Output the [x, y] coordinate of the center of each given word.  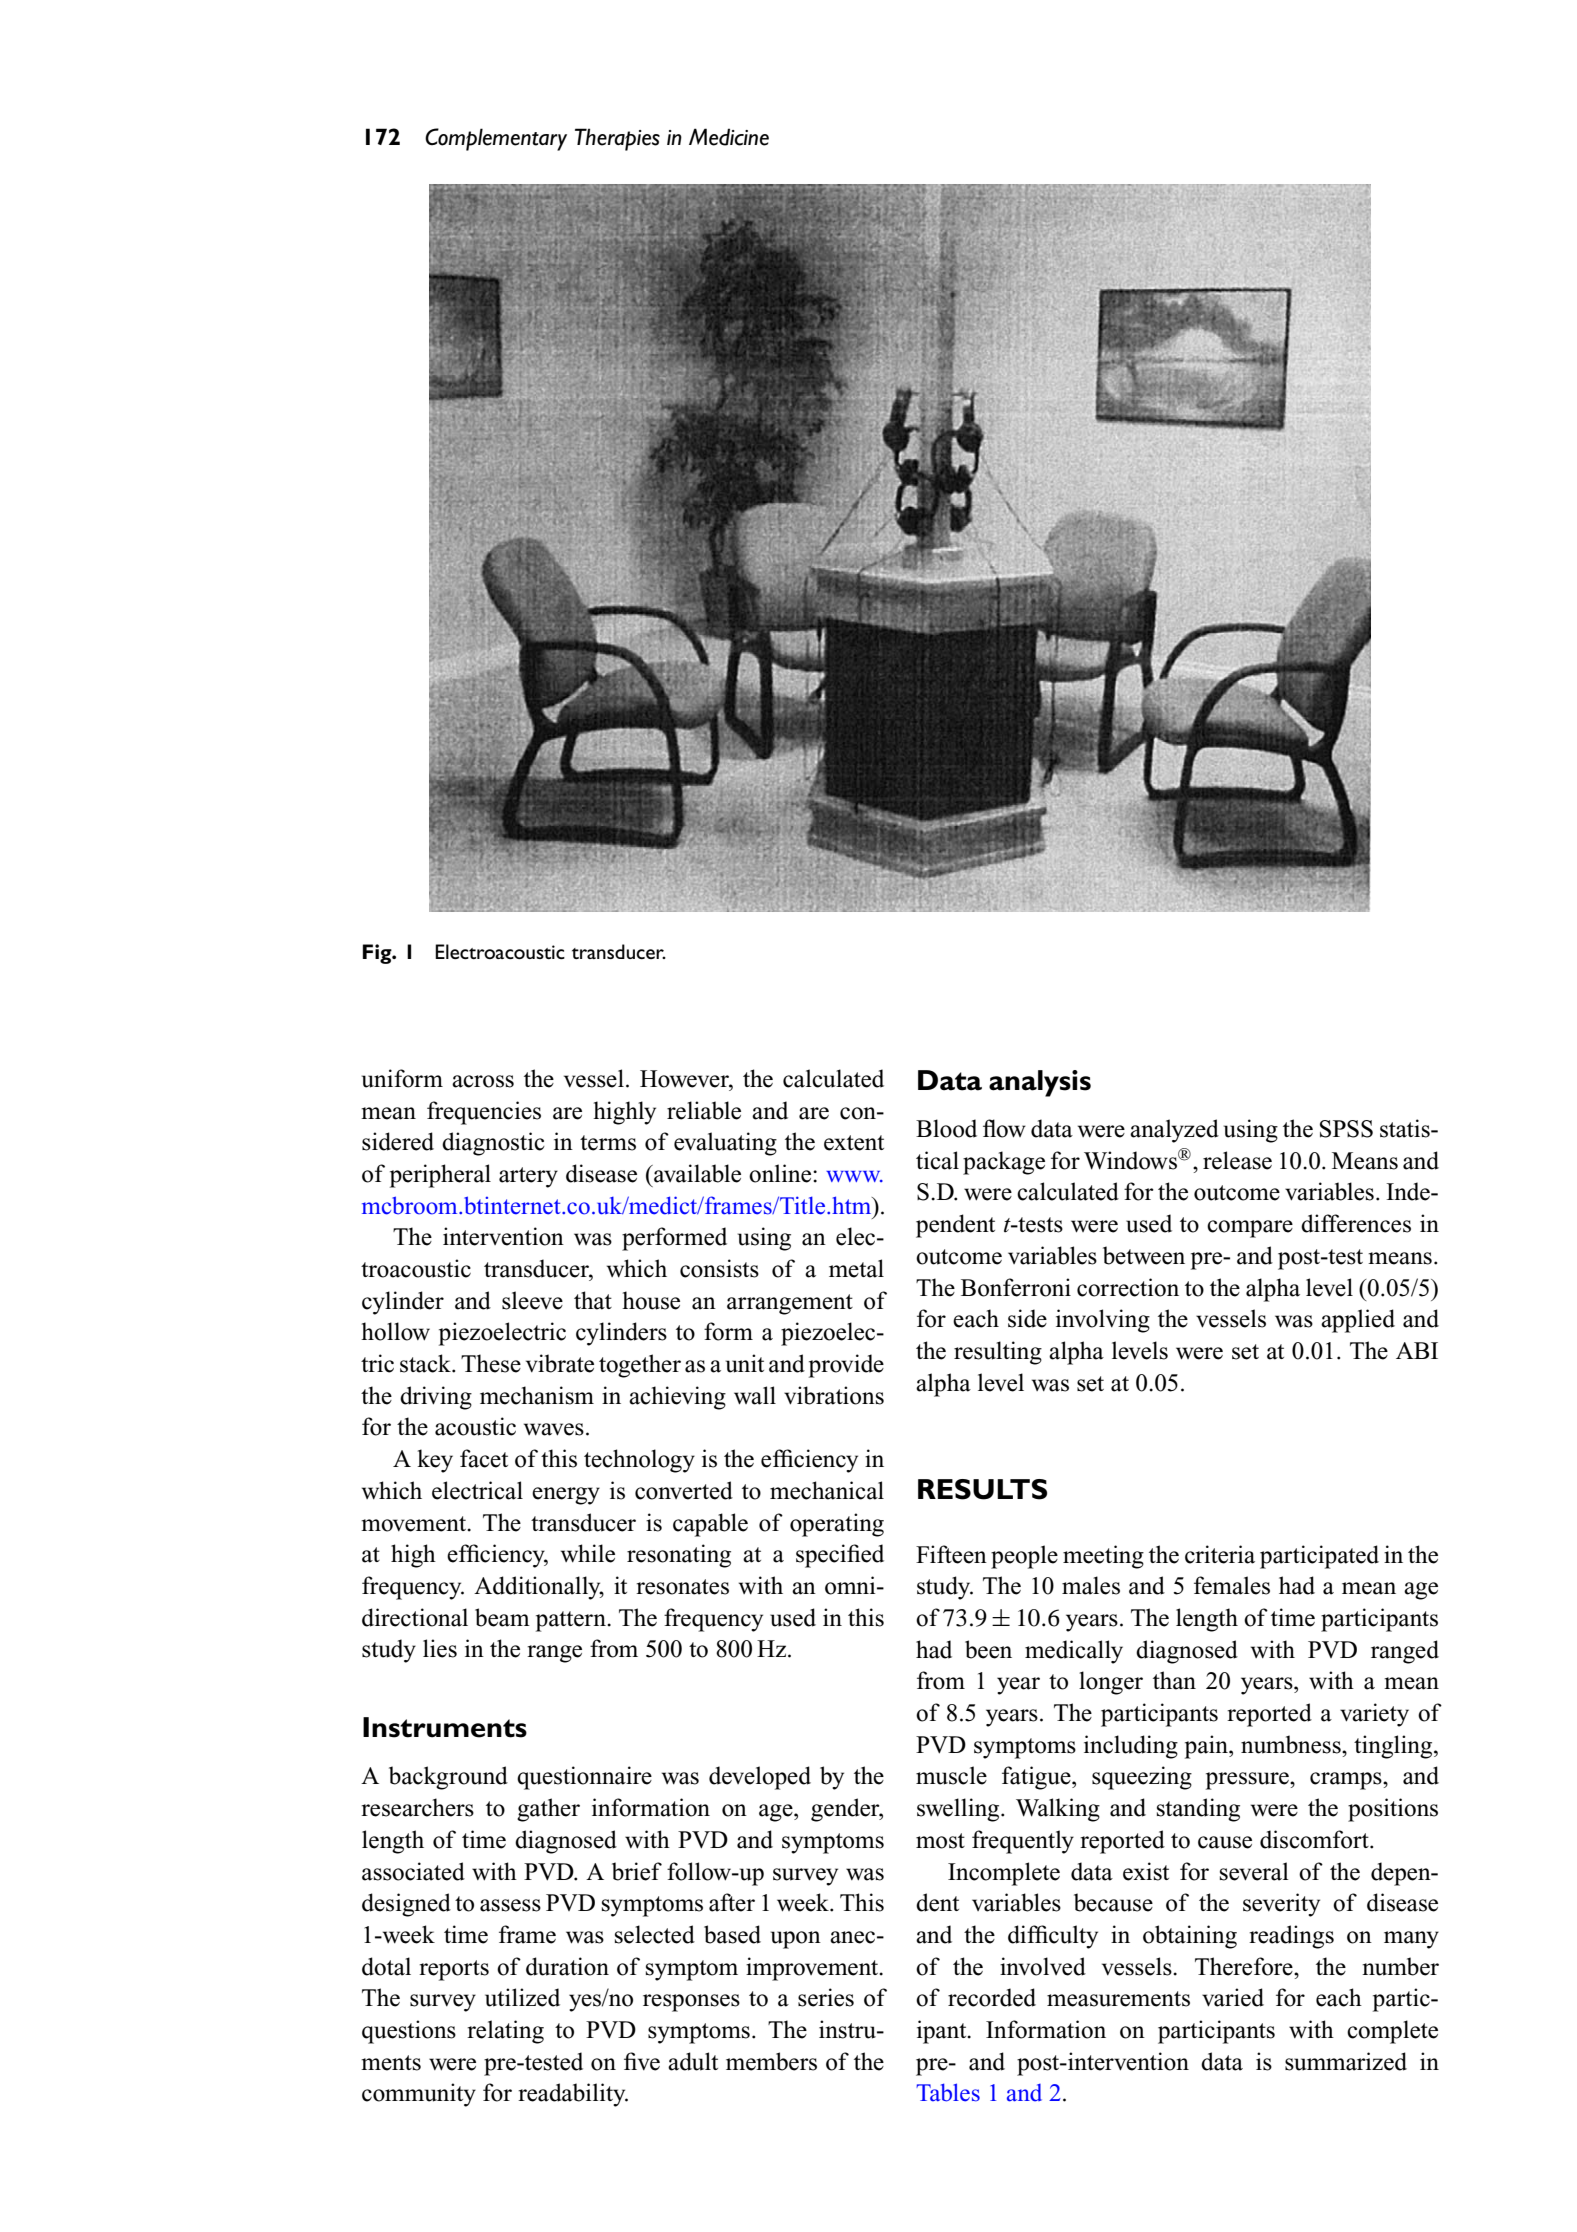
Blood [946, 1128]
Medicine [729, 137]
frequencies [484, 1113]
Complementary [496, 139]
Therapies [617, 139]
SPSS [1346, 1129]
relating [505, 2032]
